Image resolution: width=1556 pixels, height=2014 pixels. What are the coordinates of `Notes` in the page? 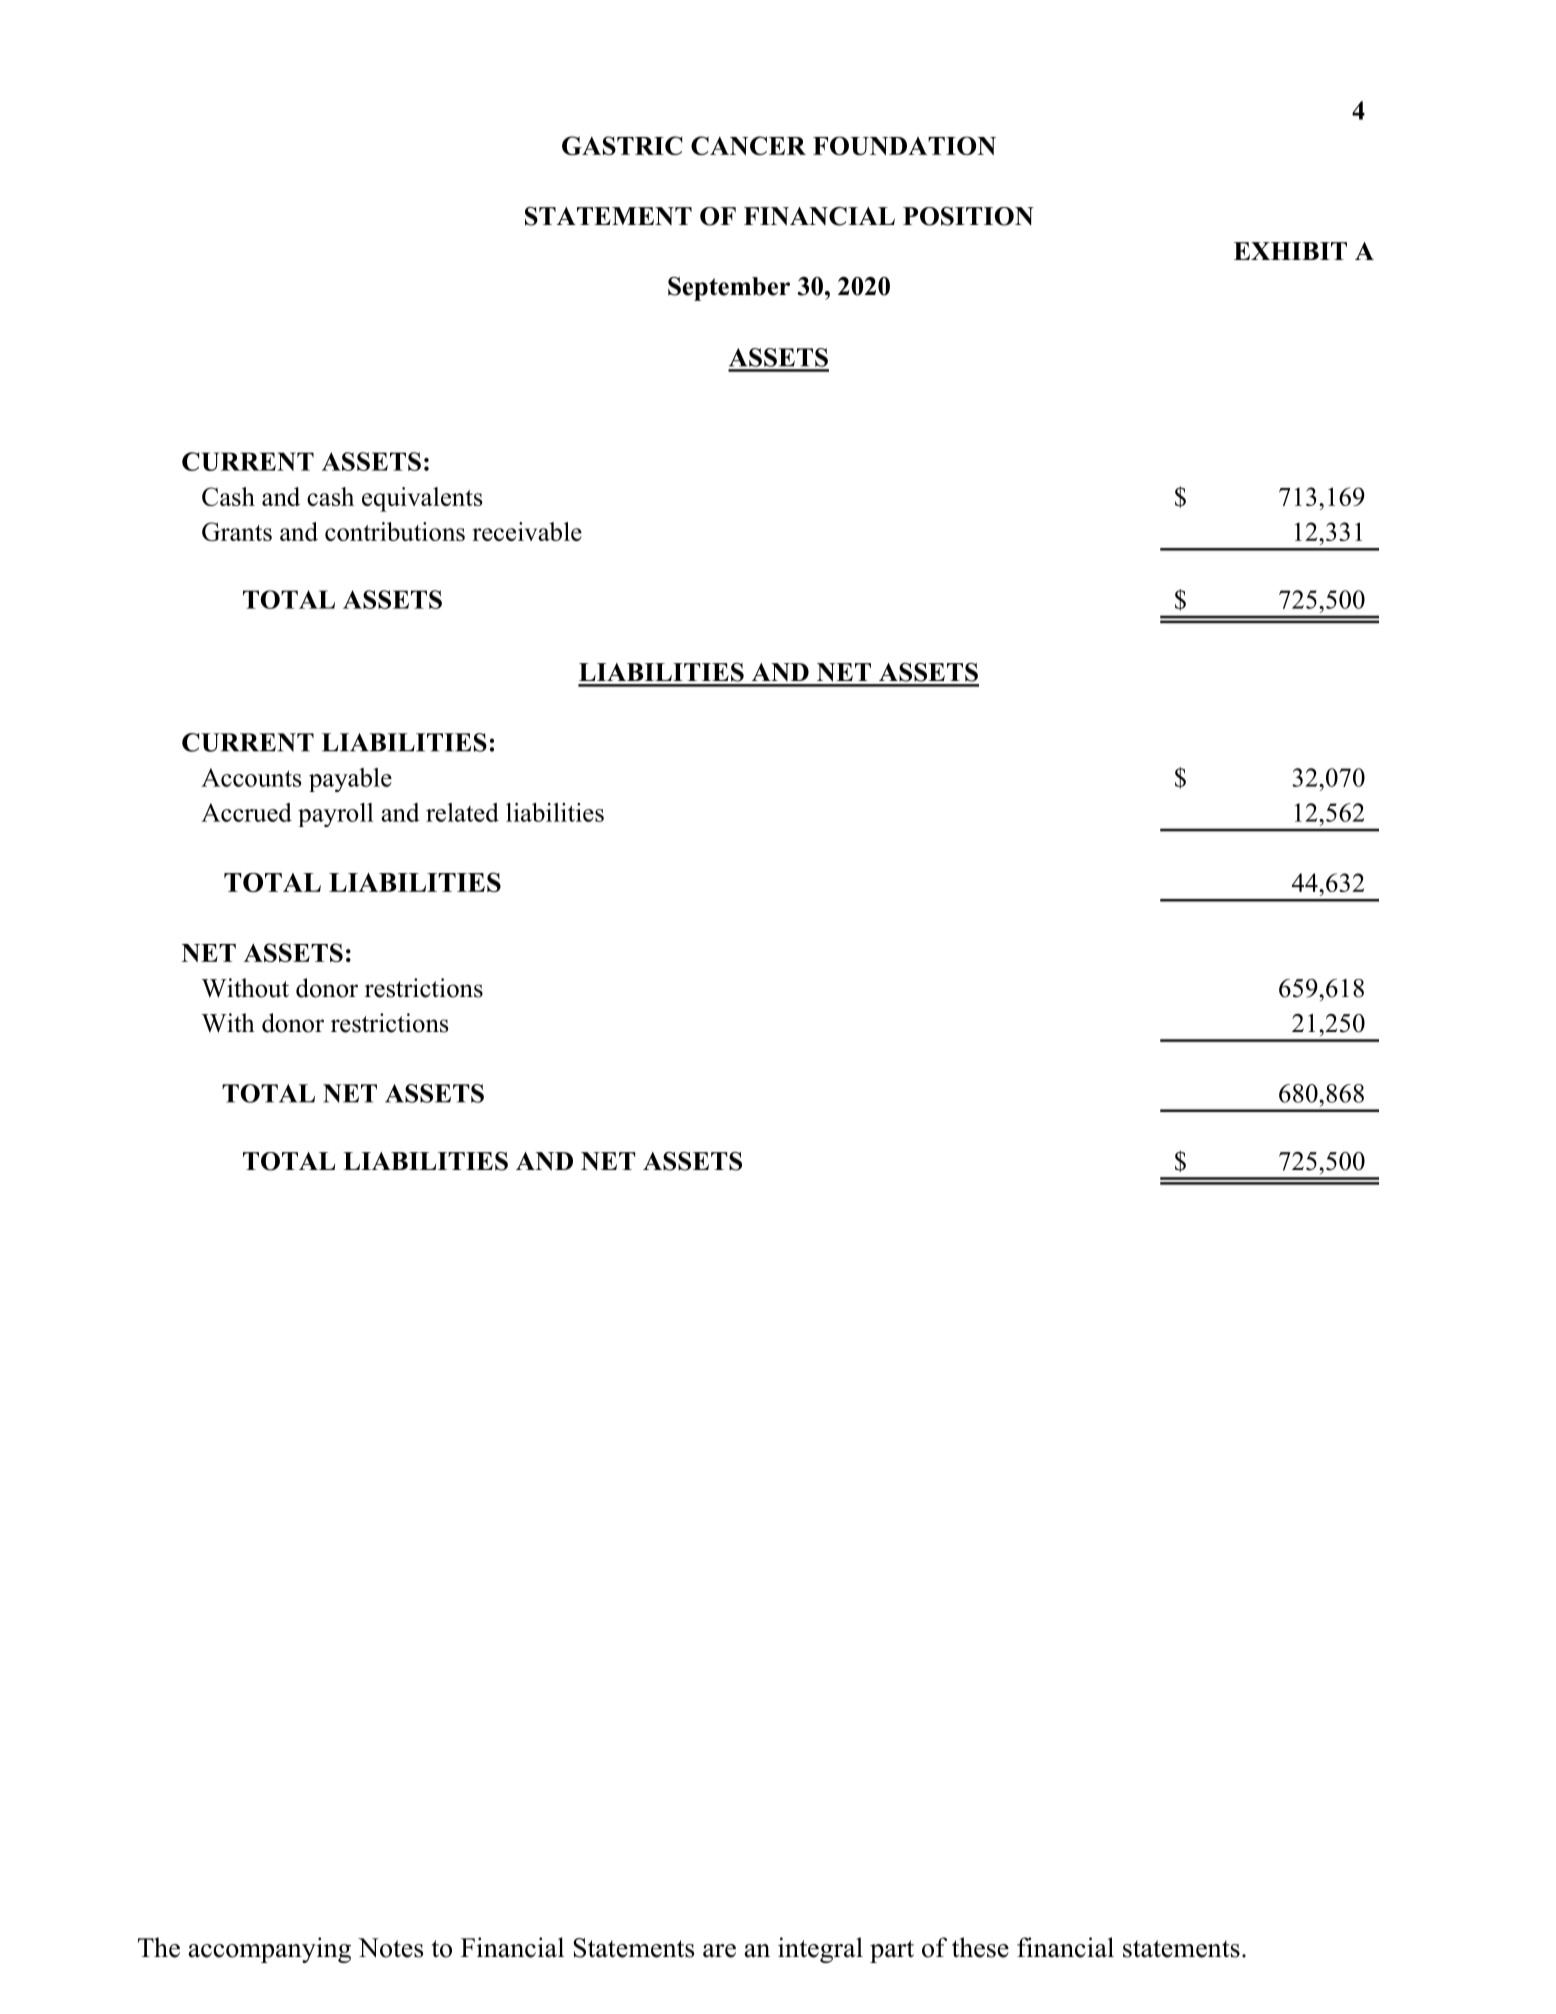 It's located at (390, 1948).
